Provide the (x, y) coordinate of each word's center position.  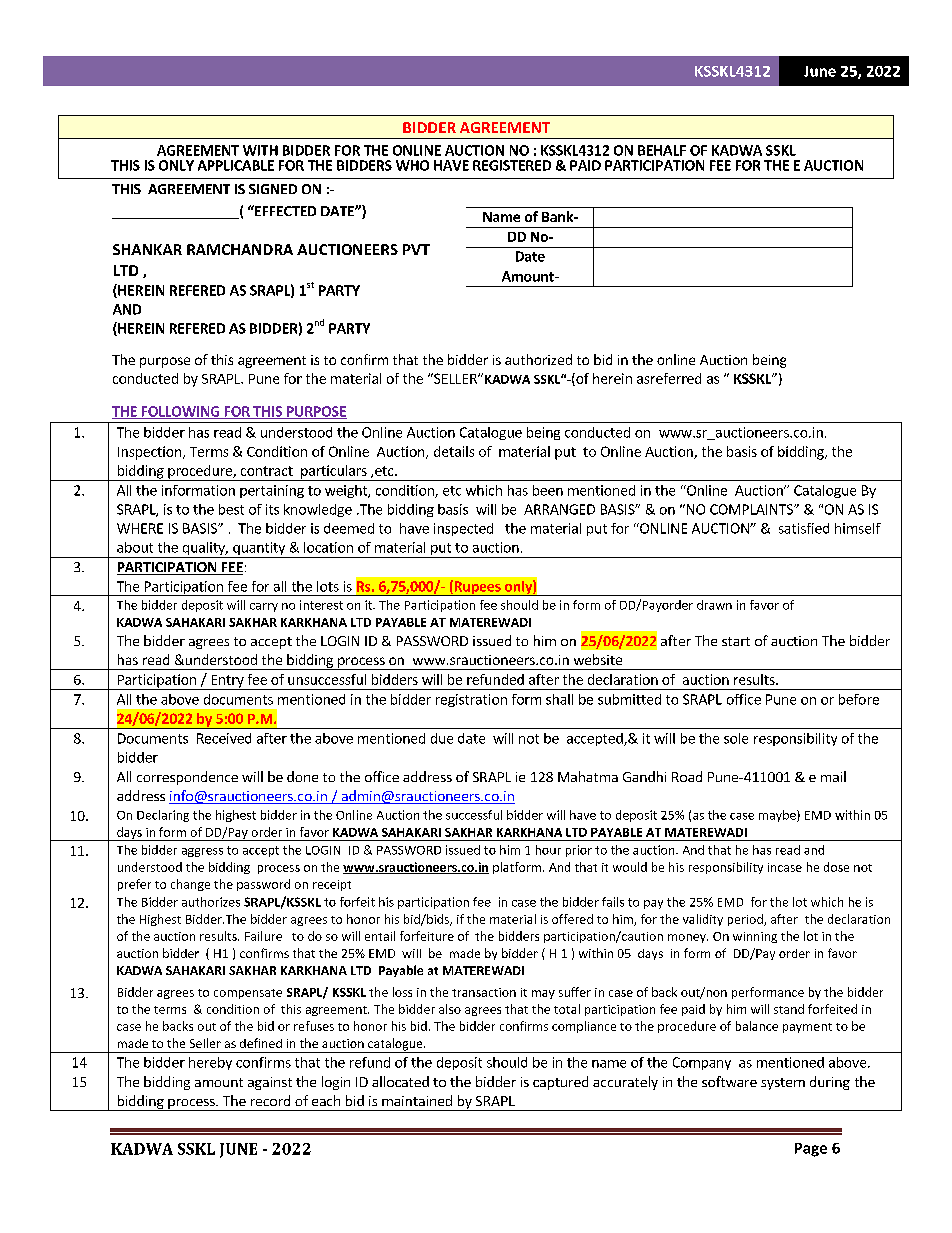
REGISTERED (512, 165)
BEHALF (662, 150)
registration (471, 700)
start (736, 641)
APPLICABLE (236, 165)
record (270, 1100)
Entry (227, 682)
